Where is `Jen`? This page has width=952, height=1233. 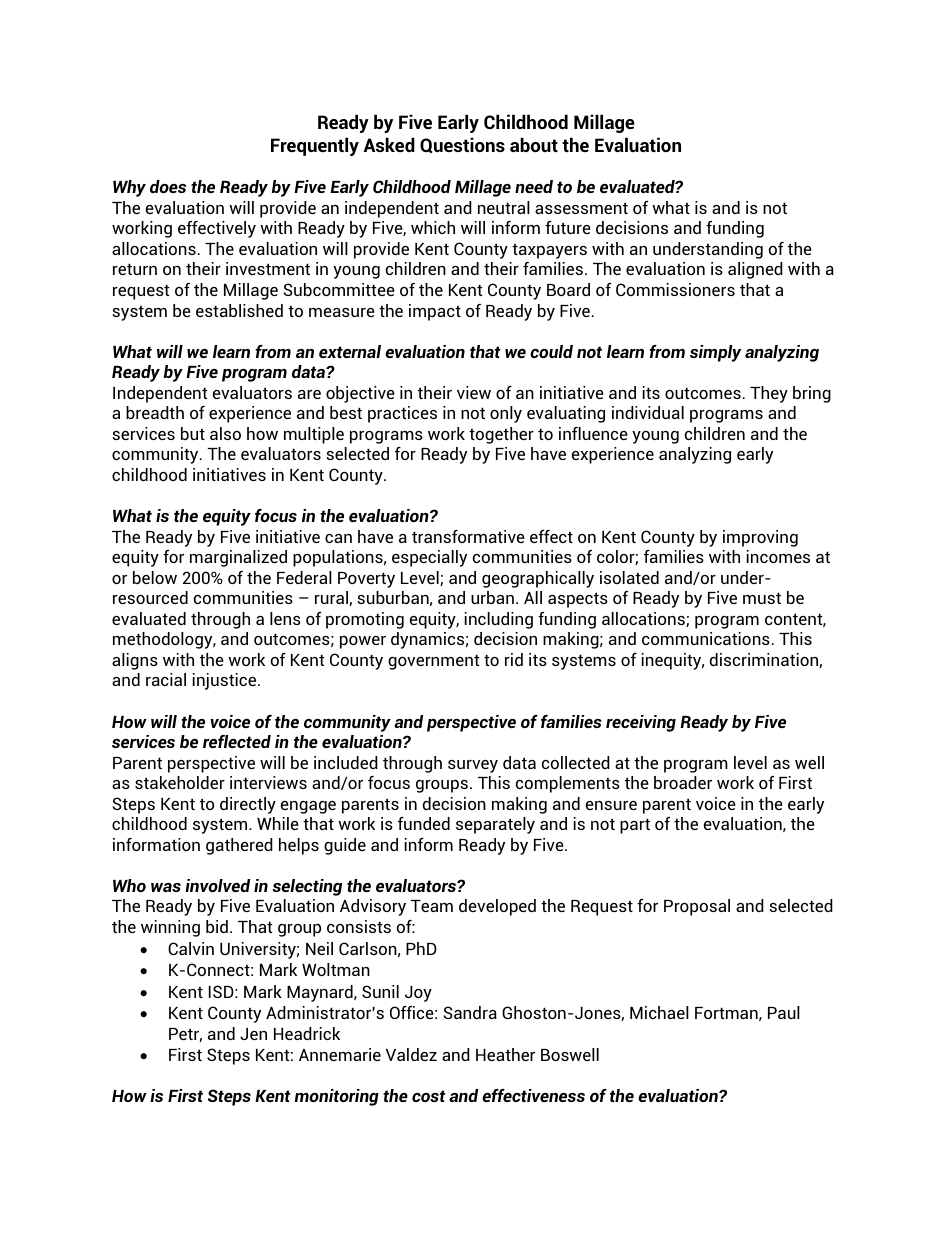 Jen is located at coordinates (253, 1034).
